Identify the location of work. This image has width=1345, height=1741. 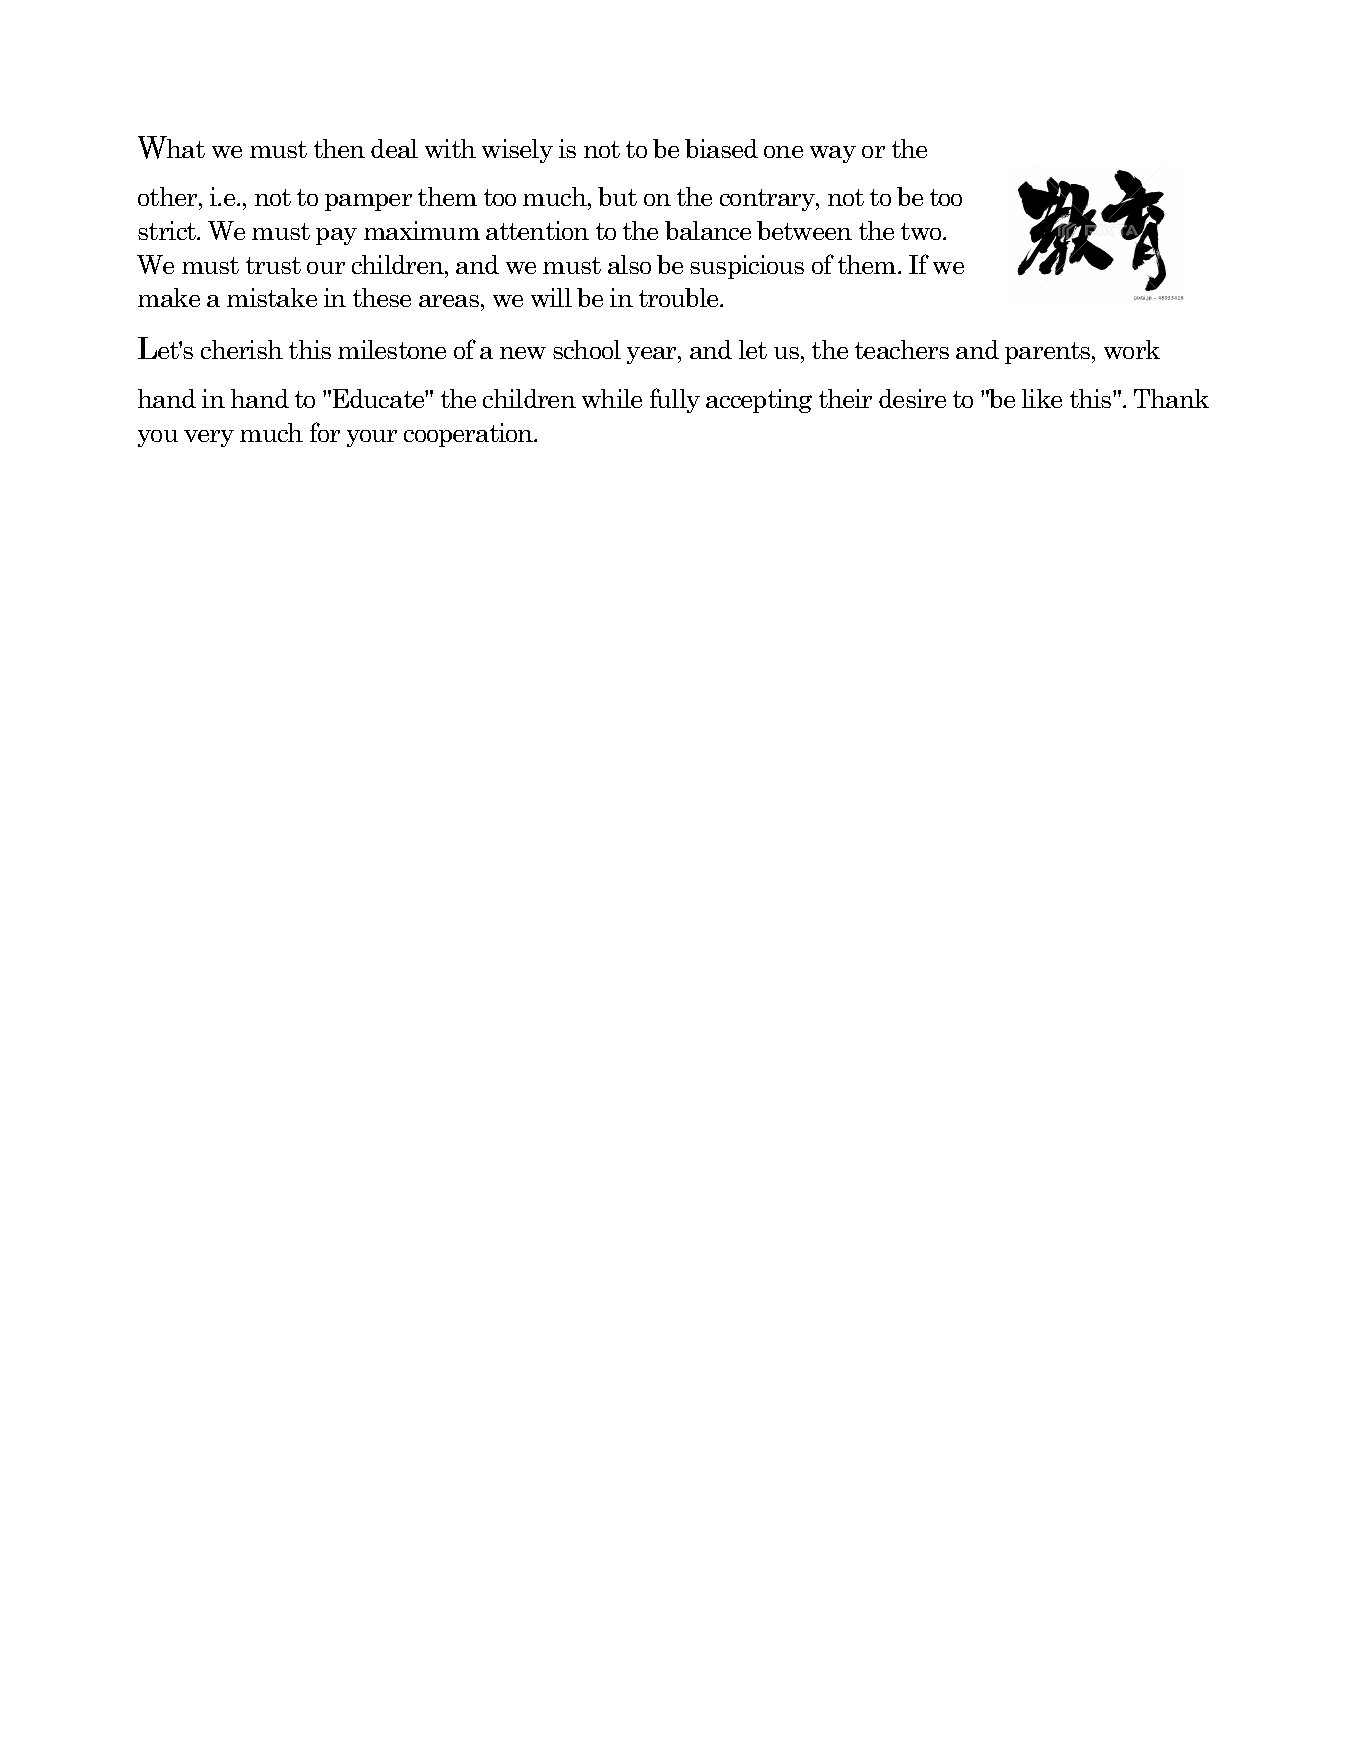
(1132, 349).
